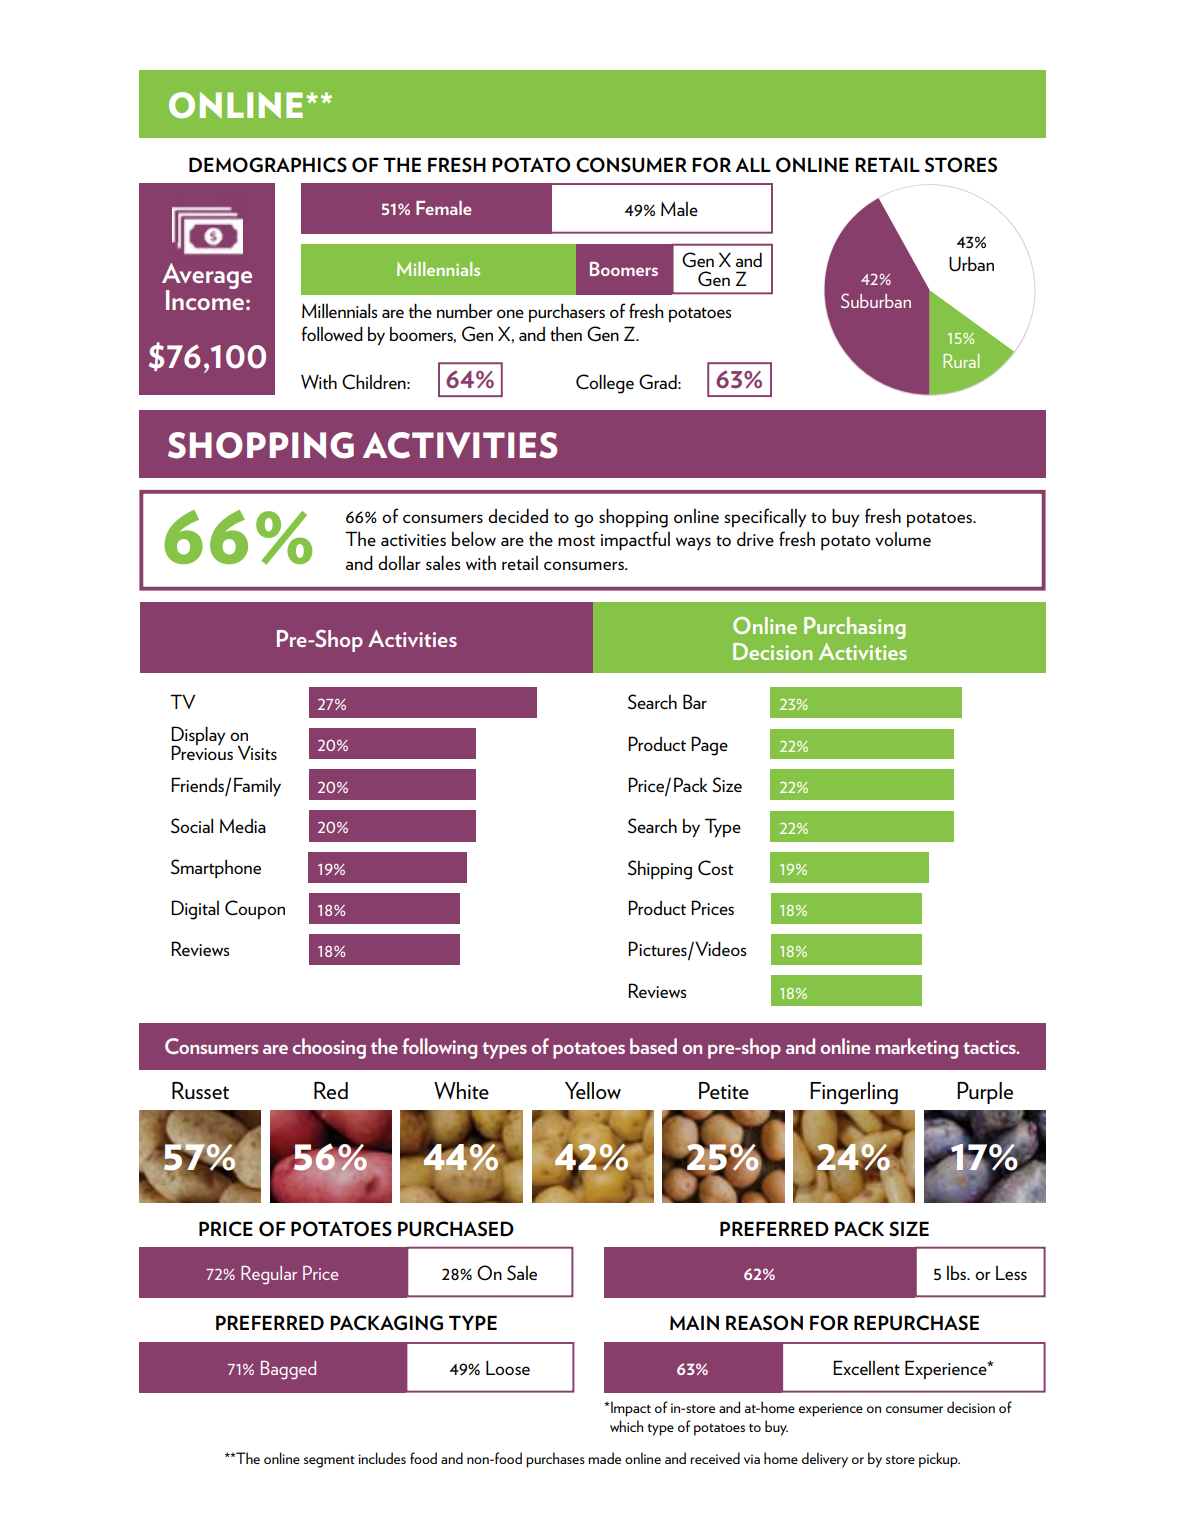 The height and width of the screenshot is (1534, 1185). I want to click on Media, so click(243, 826).
